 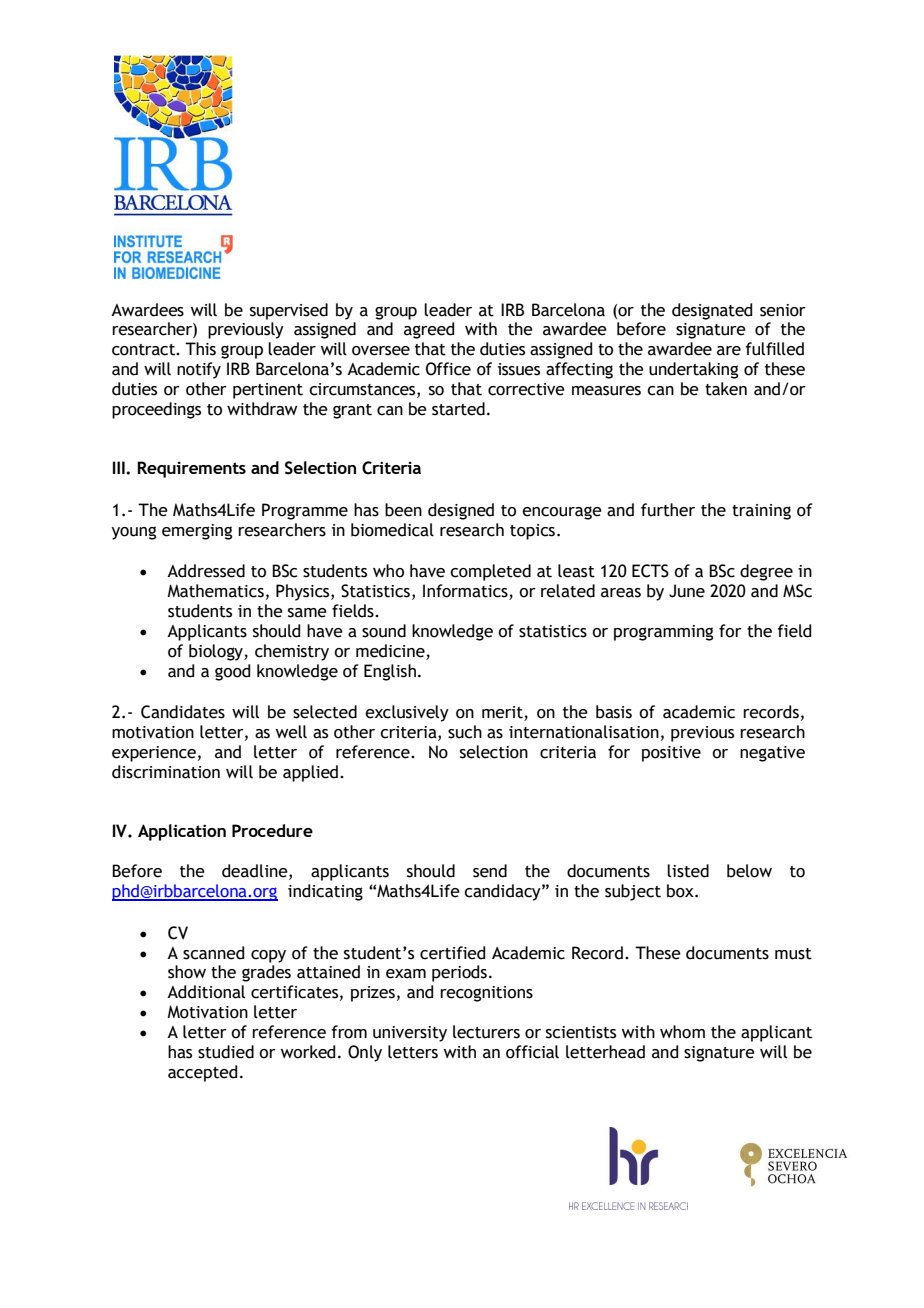 I want to click on designated, so click(x=712, y=311).
